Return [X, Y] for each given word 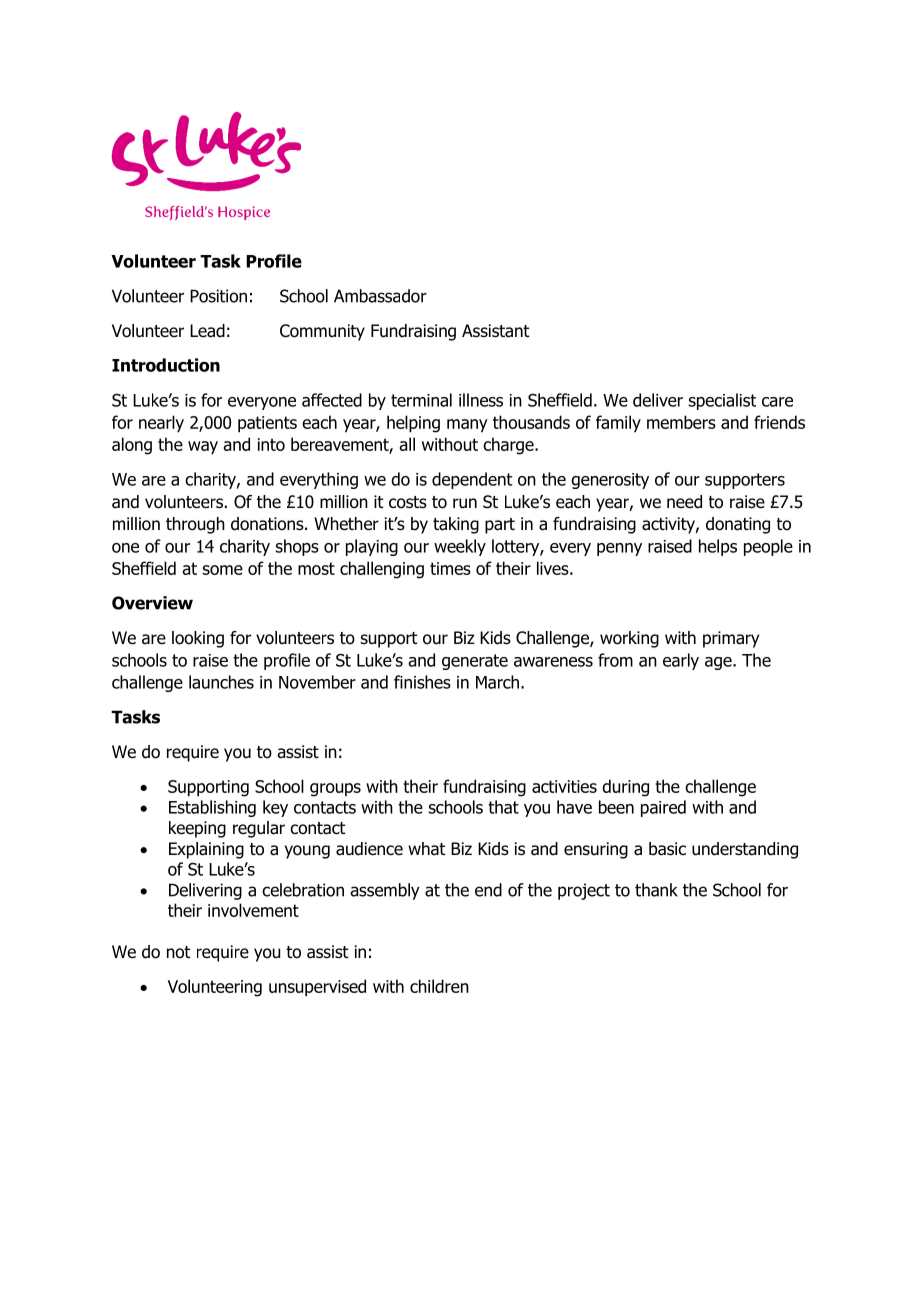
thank [656, 890]
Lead [207, 331]
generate [475, 662]
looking [198, 639]
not [179, 952]
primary [731, 639]
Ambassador [380, 296]
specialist [722, 401]
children [439, 986]
